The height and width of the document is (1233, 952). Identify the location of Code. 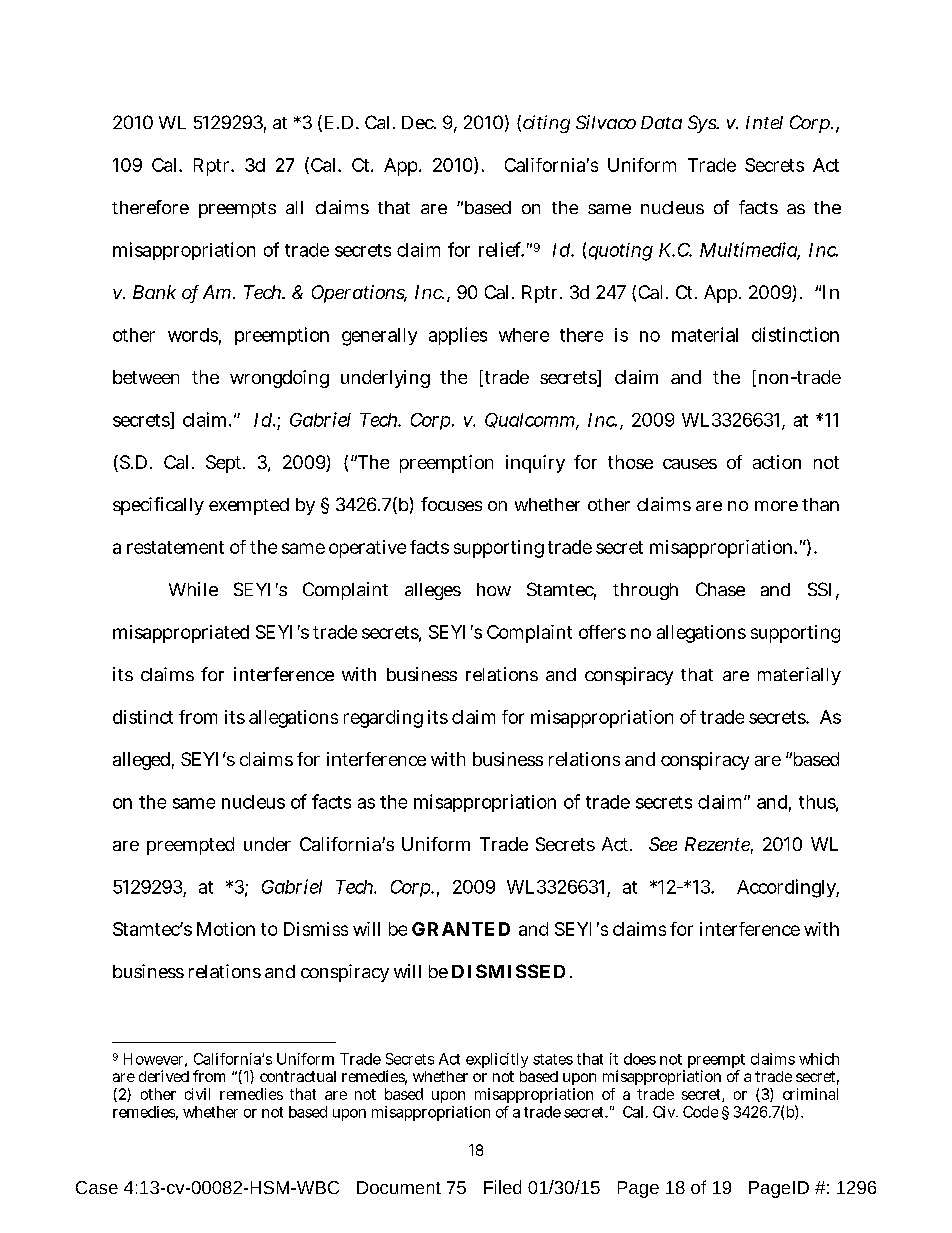
(700, 1112).
